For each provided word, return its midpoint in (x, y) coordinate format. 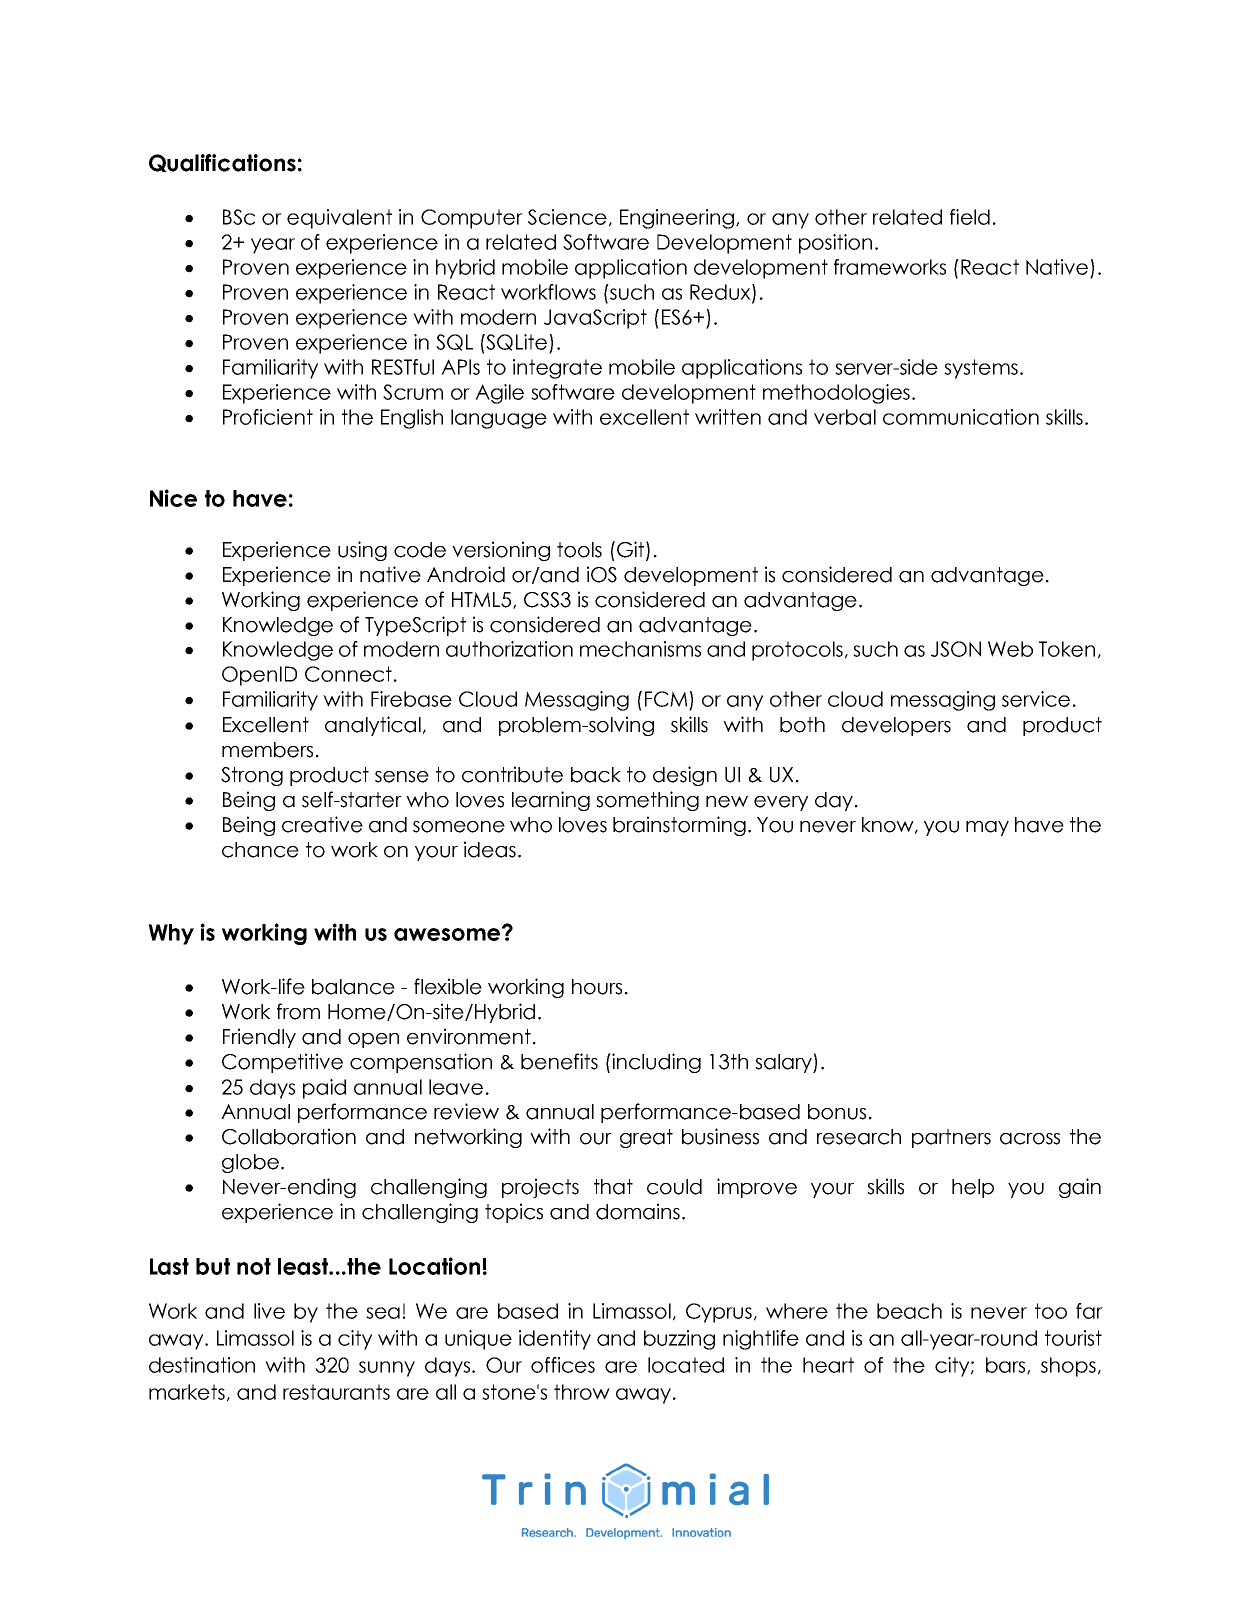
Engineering (677, 219)
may (987, 828)
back (596, 775)
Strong (252, 776)
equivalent (339, 219)
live (269, 1311)
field (970, 217)
